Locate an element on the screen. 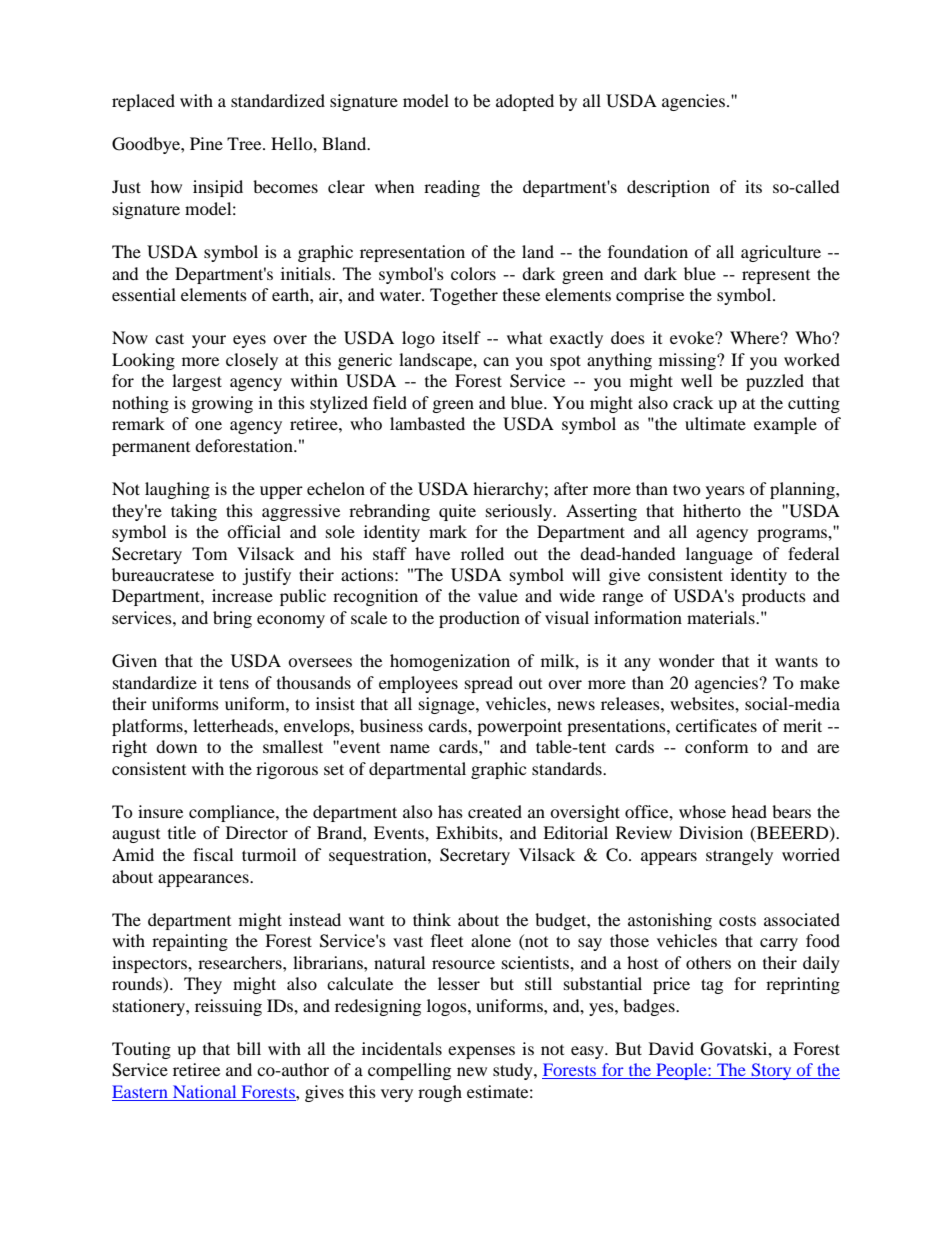  expenses is located at coordinates (481, 1052).
